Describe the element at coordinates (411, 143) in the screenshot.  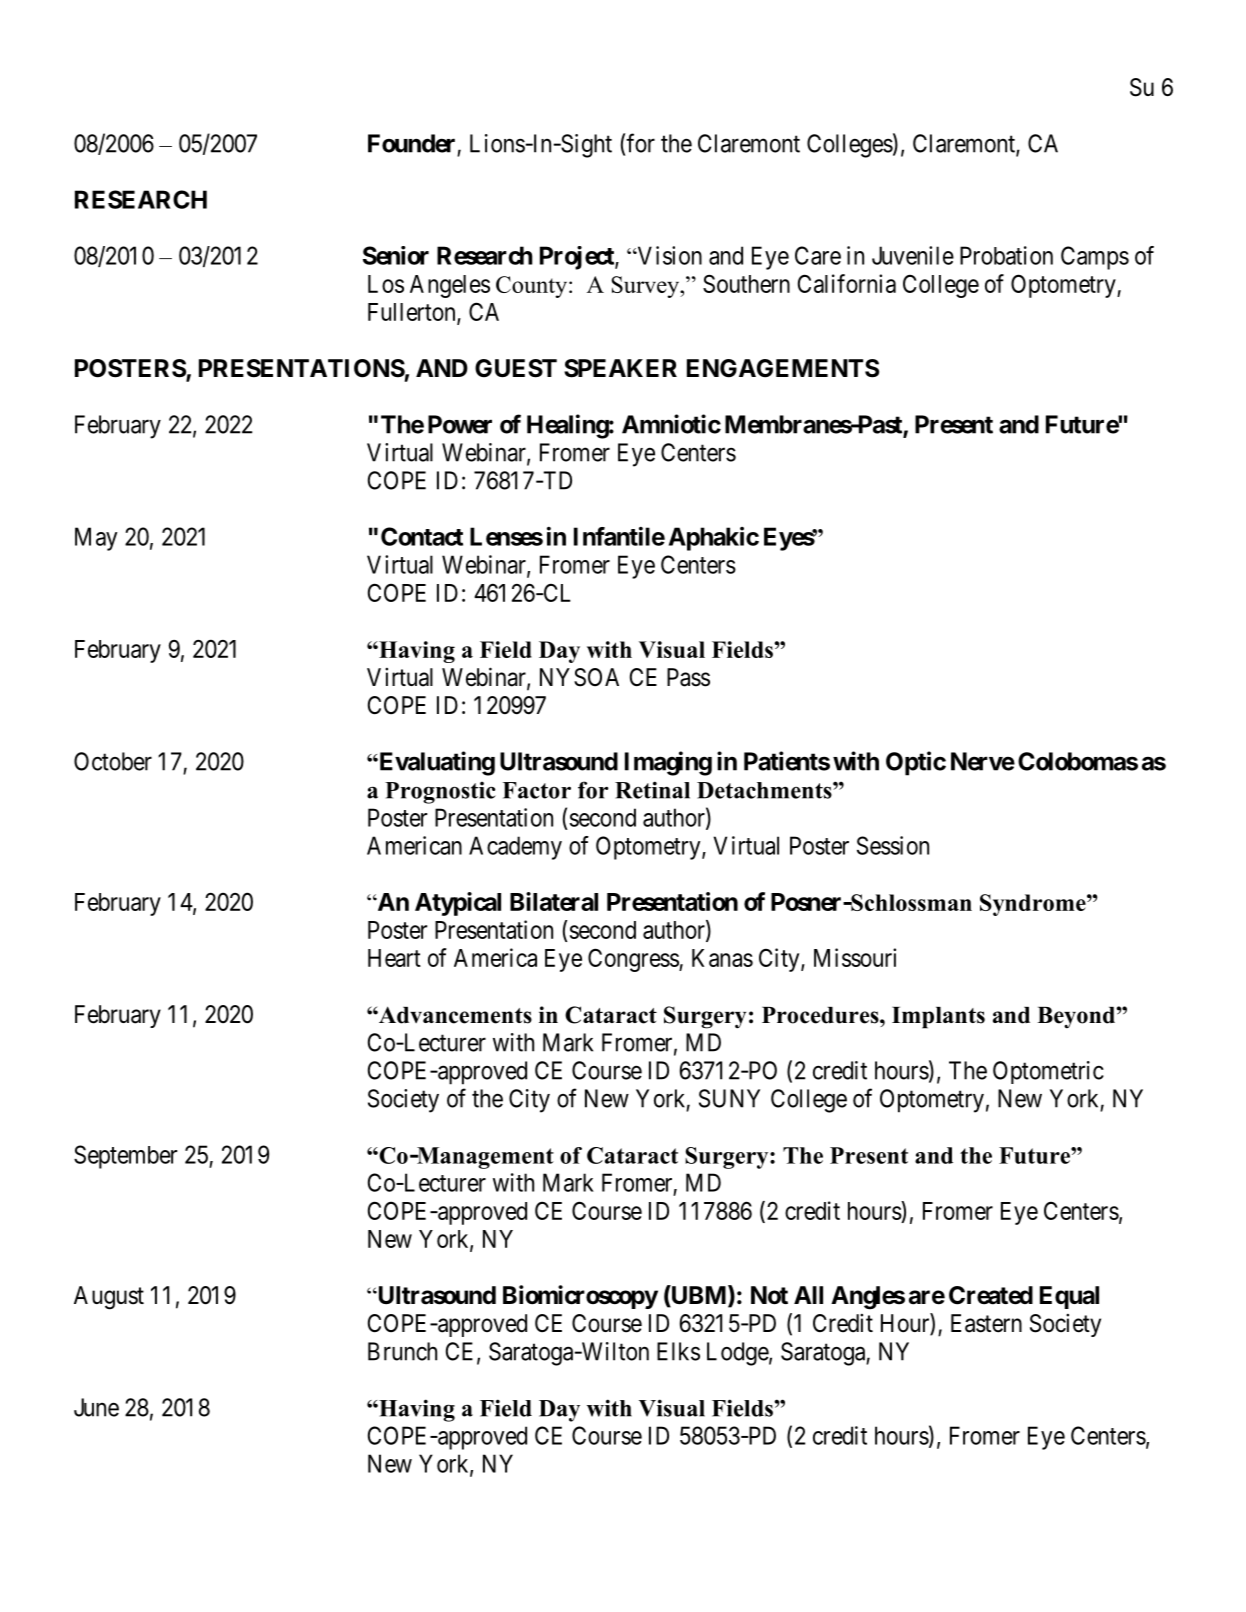
I see `Founder` at that location.
